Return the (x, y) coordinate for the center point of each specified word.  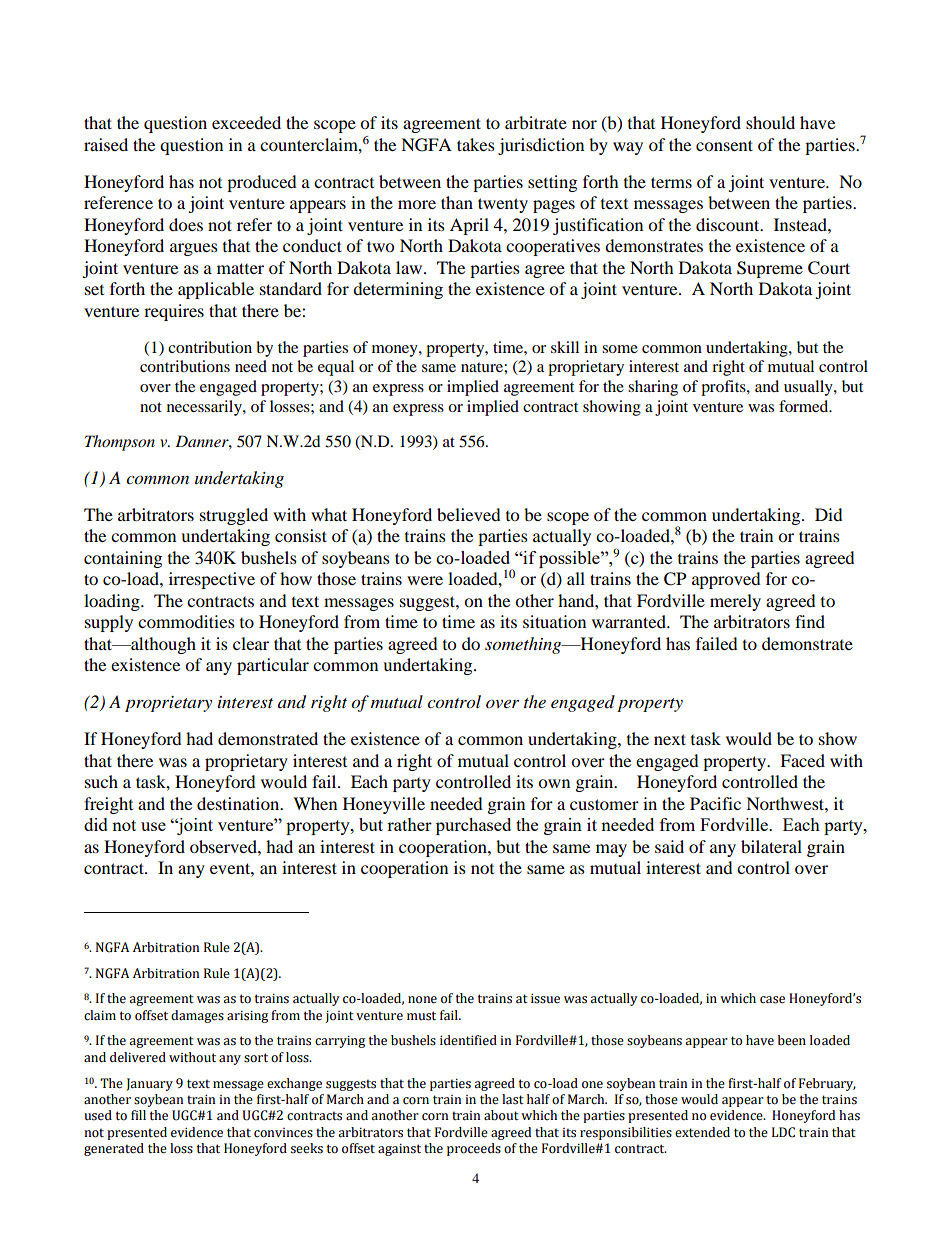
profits (724, 388)
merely (735, 602)
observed (224, 846)
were (425, 580)
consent (724, 145)
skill (565, 347)
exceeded (246, 122)
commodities (186, 621)
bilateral (771, 846)
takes (476, 144)
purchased (473, 826)
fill (138, 1115)
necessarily (205, 408)
